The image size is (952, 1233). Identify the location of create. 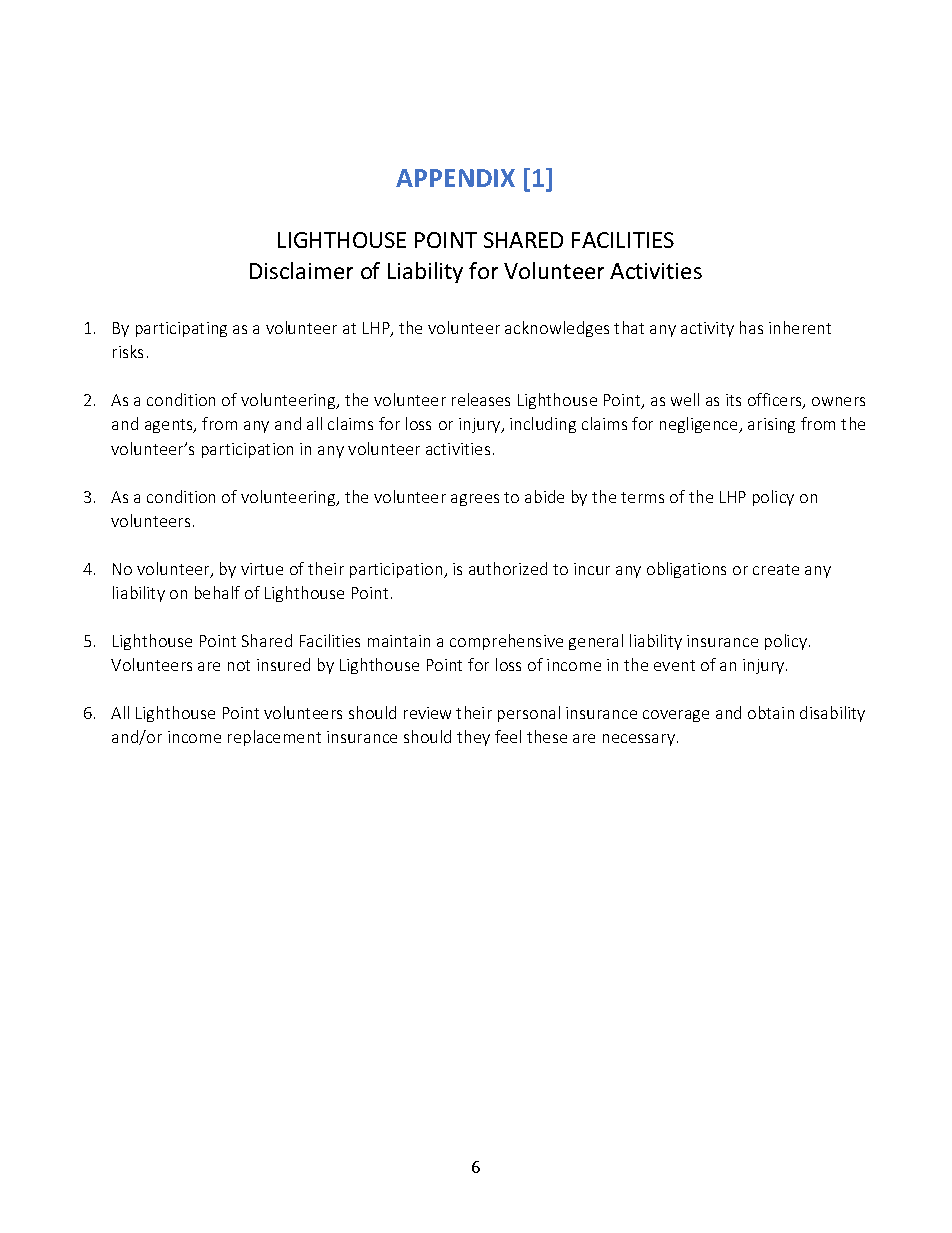
(776, 569).
